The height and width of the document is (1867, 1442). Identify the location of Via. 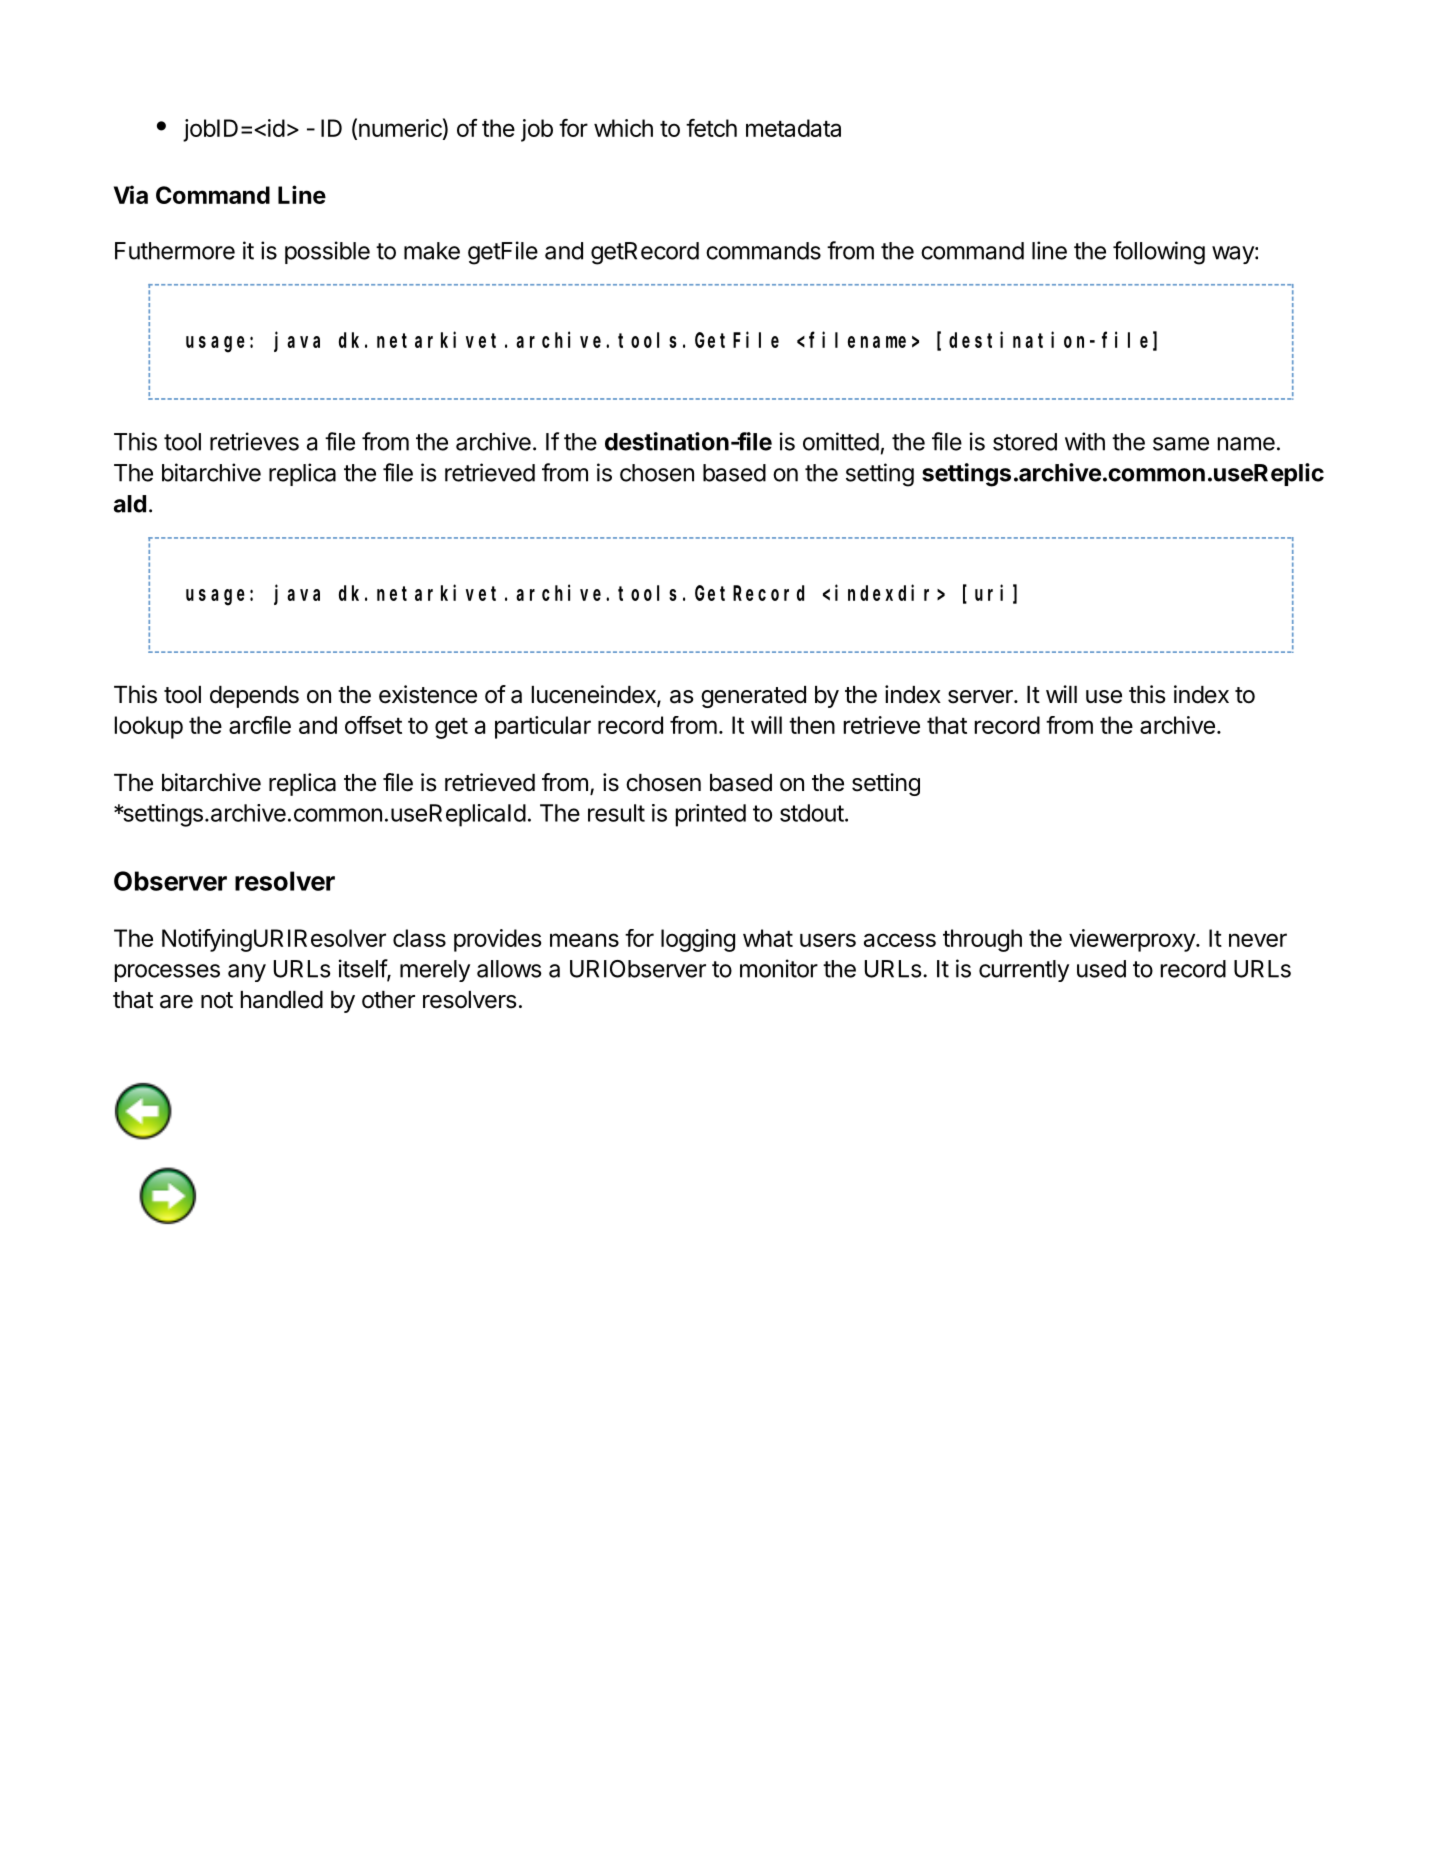
(131, 194).
